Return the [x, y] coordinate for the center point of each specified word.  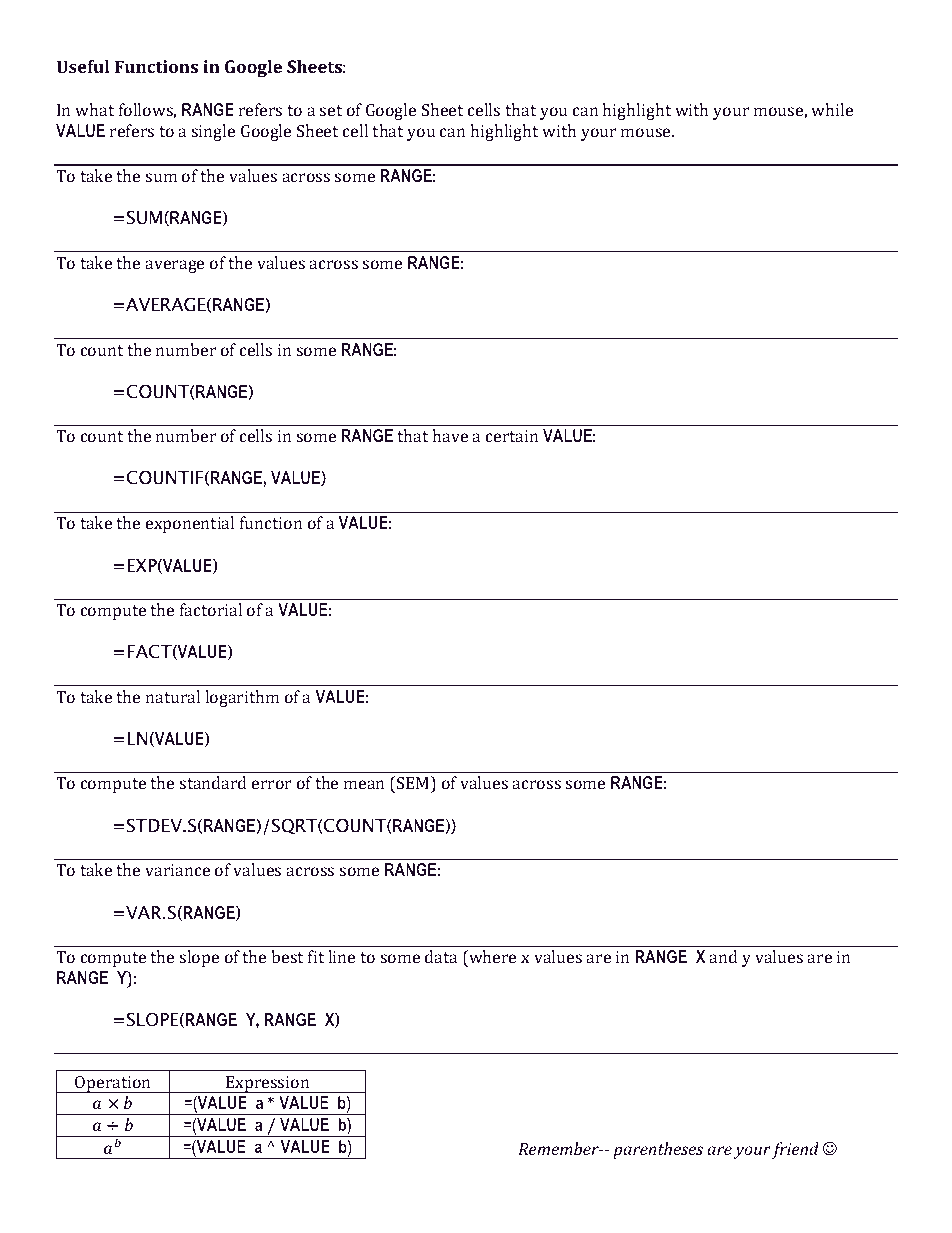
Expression [268, 1084]
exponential [190, 524]
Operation [113, 1084]
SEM [413, 782]
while [832, 109]
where [491, 956]
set [331, 110]
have [450, 435]
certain [512, 436]
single [213, 132]
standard [213, 782]
